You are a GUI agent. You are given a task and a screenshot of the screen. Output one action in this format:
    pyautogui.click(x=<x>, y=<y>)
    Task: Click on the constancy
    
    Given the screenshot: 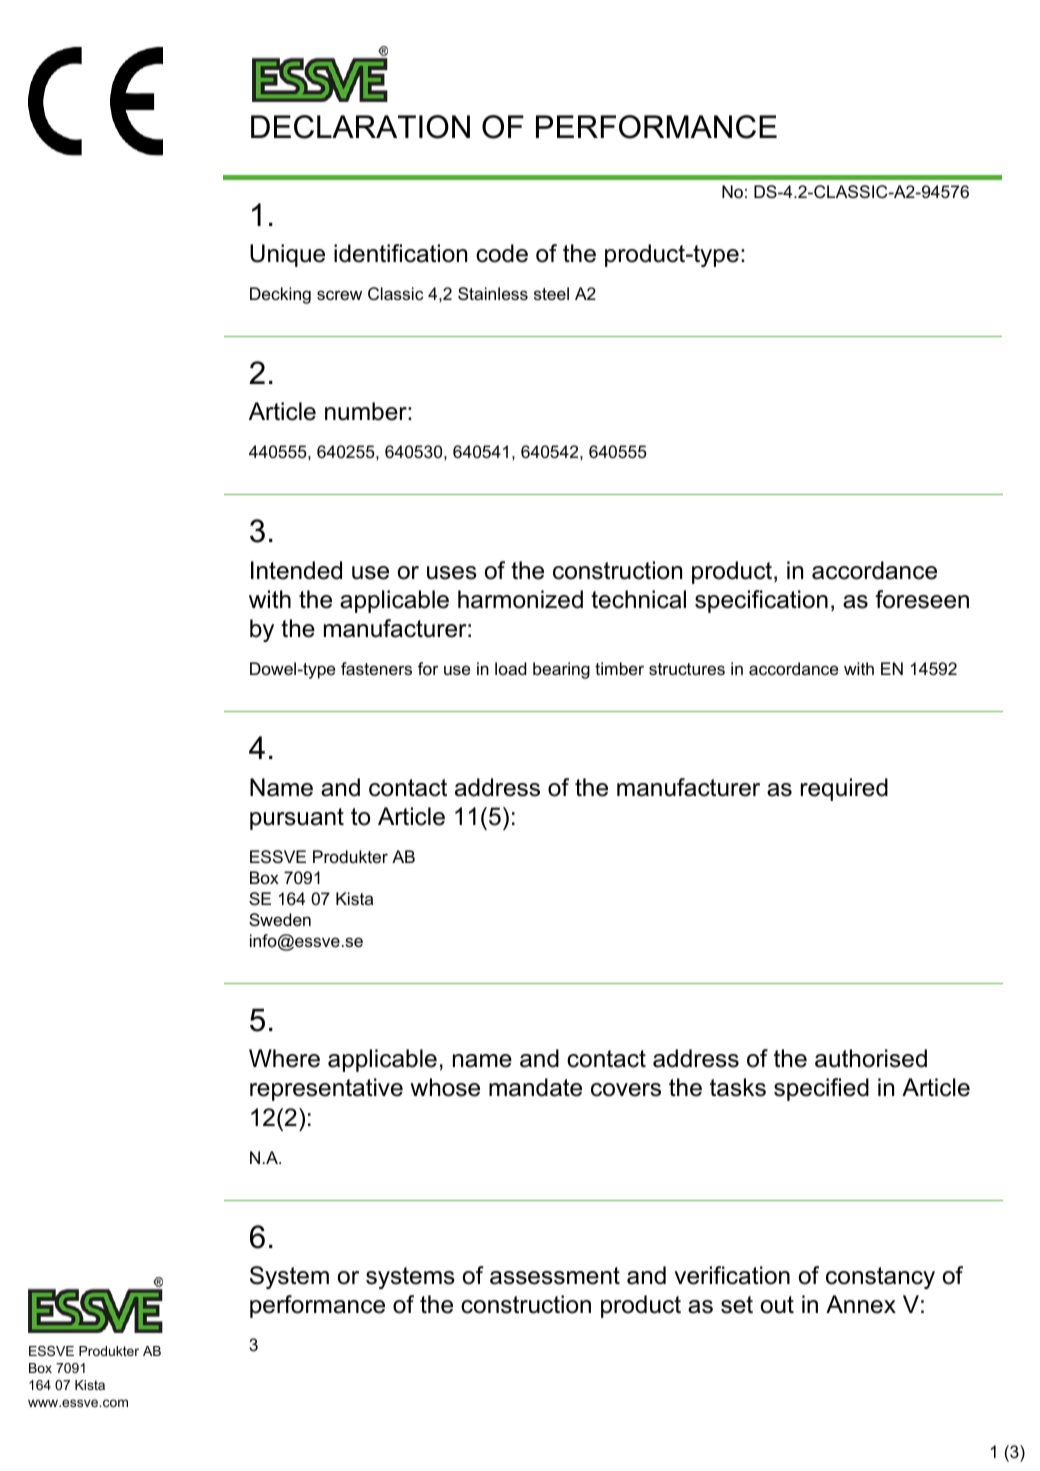 What is the action you would take?
    pyautogui.click(x=880, y=1278)
